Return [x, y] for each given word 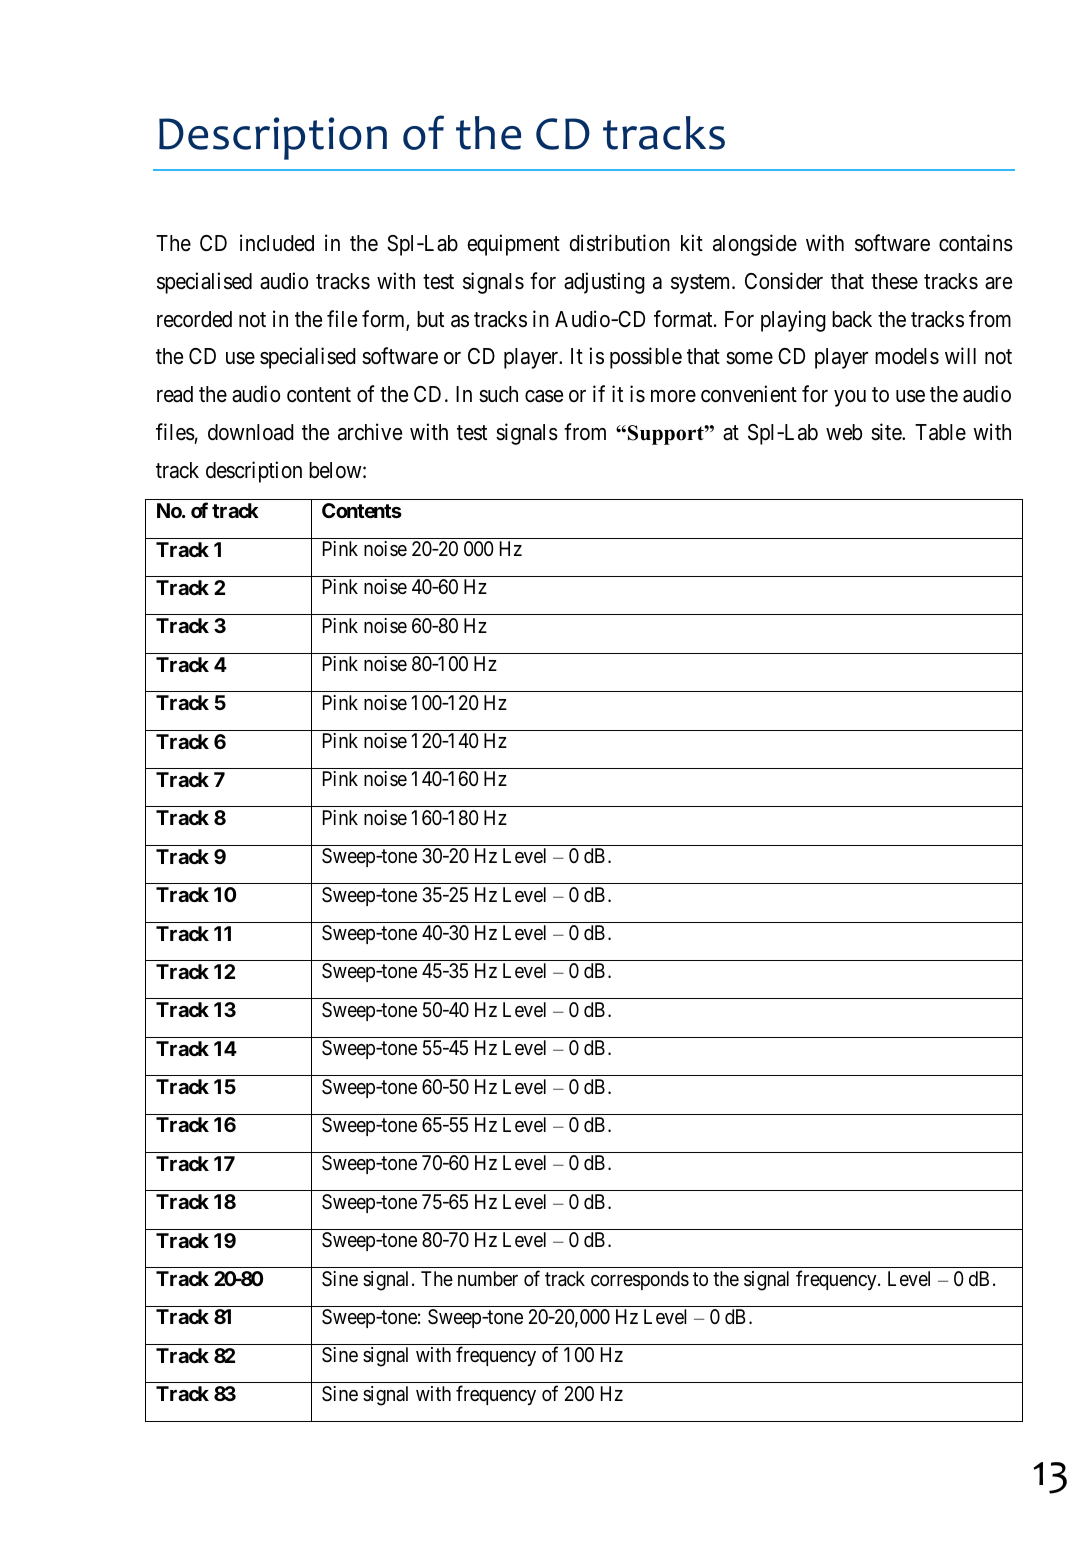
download [251, 432]
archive [370, 432]
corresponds [640, 1280]
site [887, 432]
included [277, 243]
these [894, 281]
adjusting [604, 283]
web [844, 432]
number [488, 1278]
